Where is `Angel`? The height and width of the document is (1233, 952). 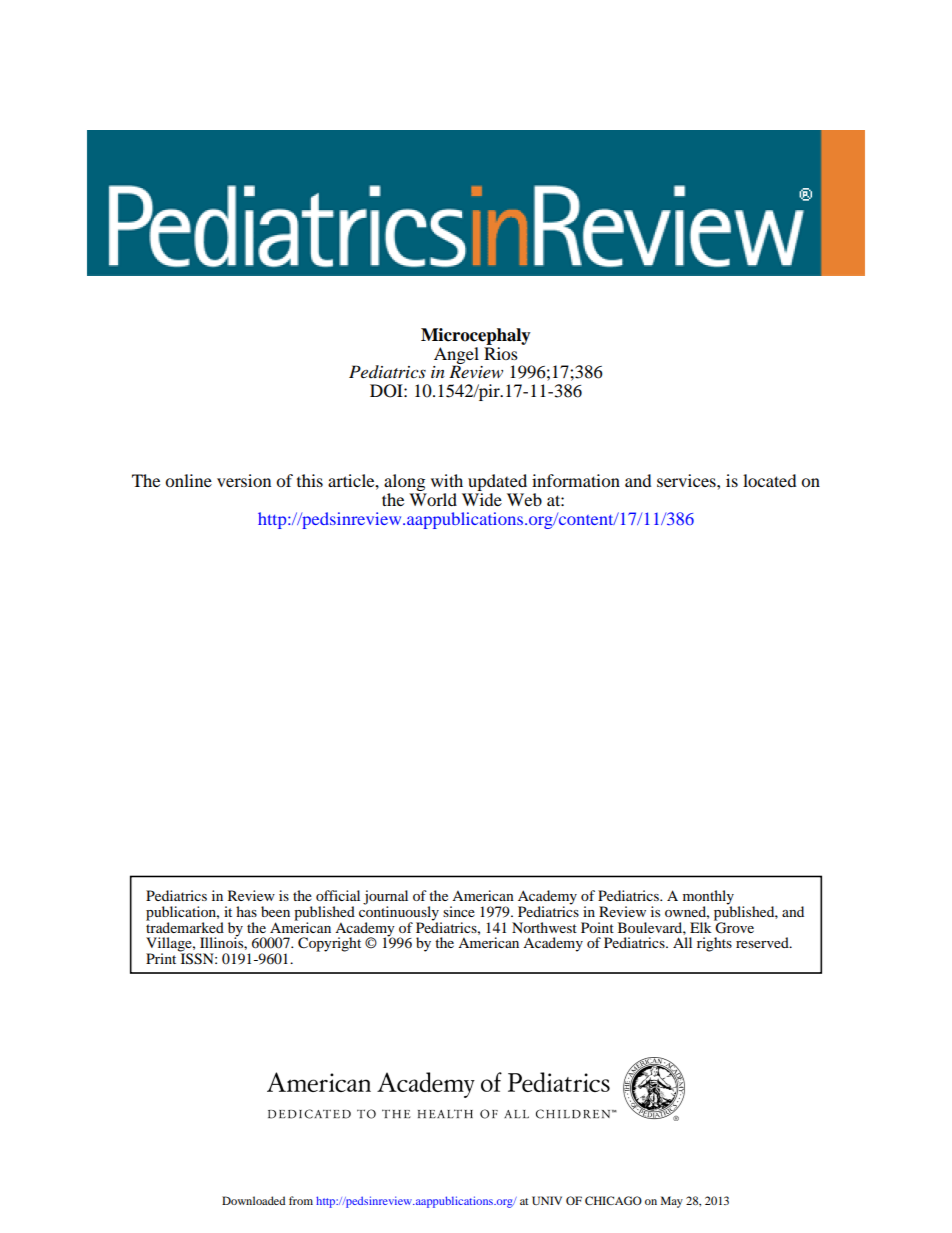
Angel is located at coordinates (456, 356).
